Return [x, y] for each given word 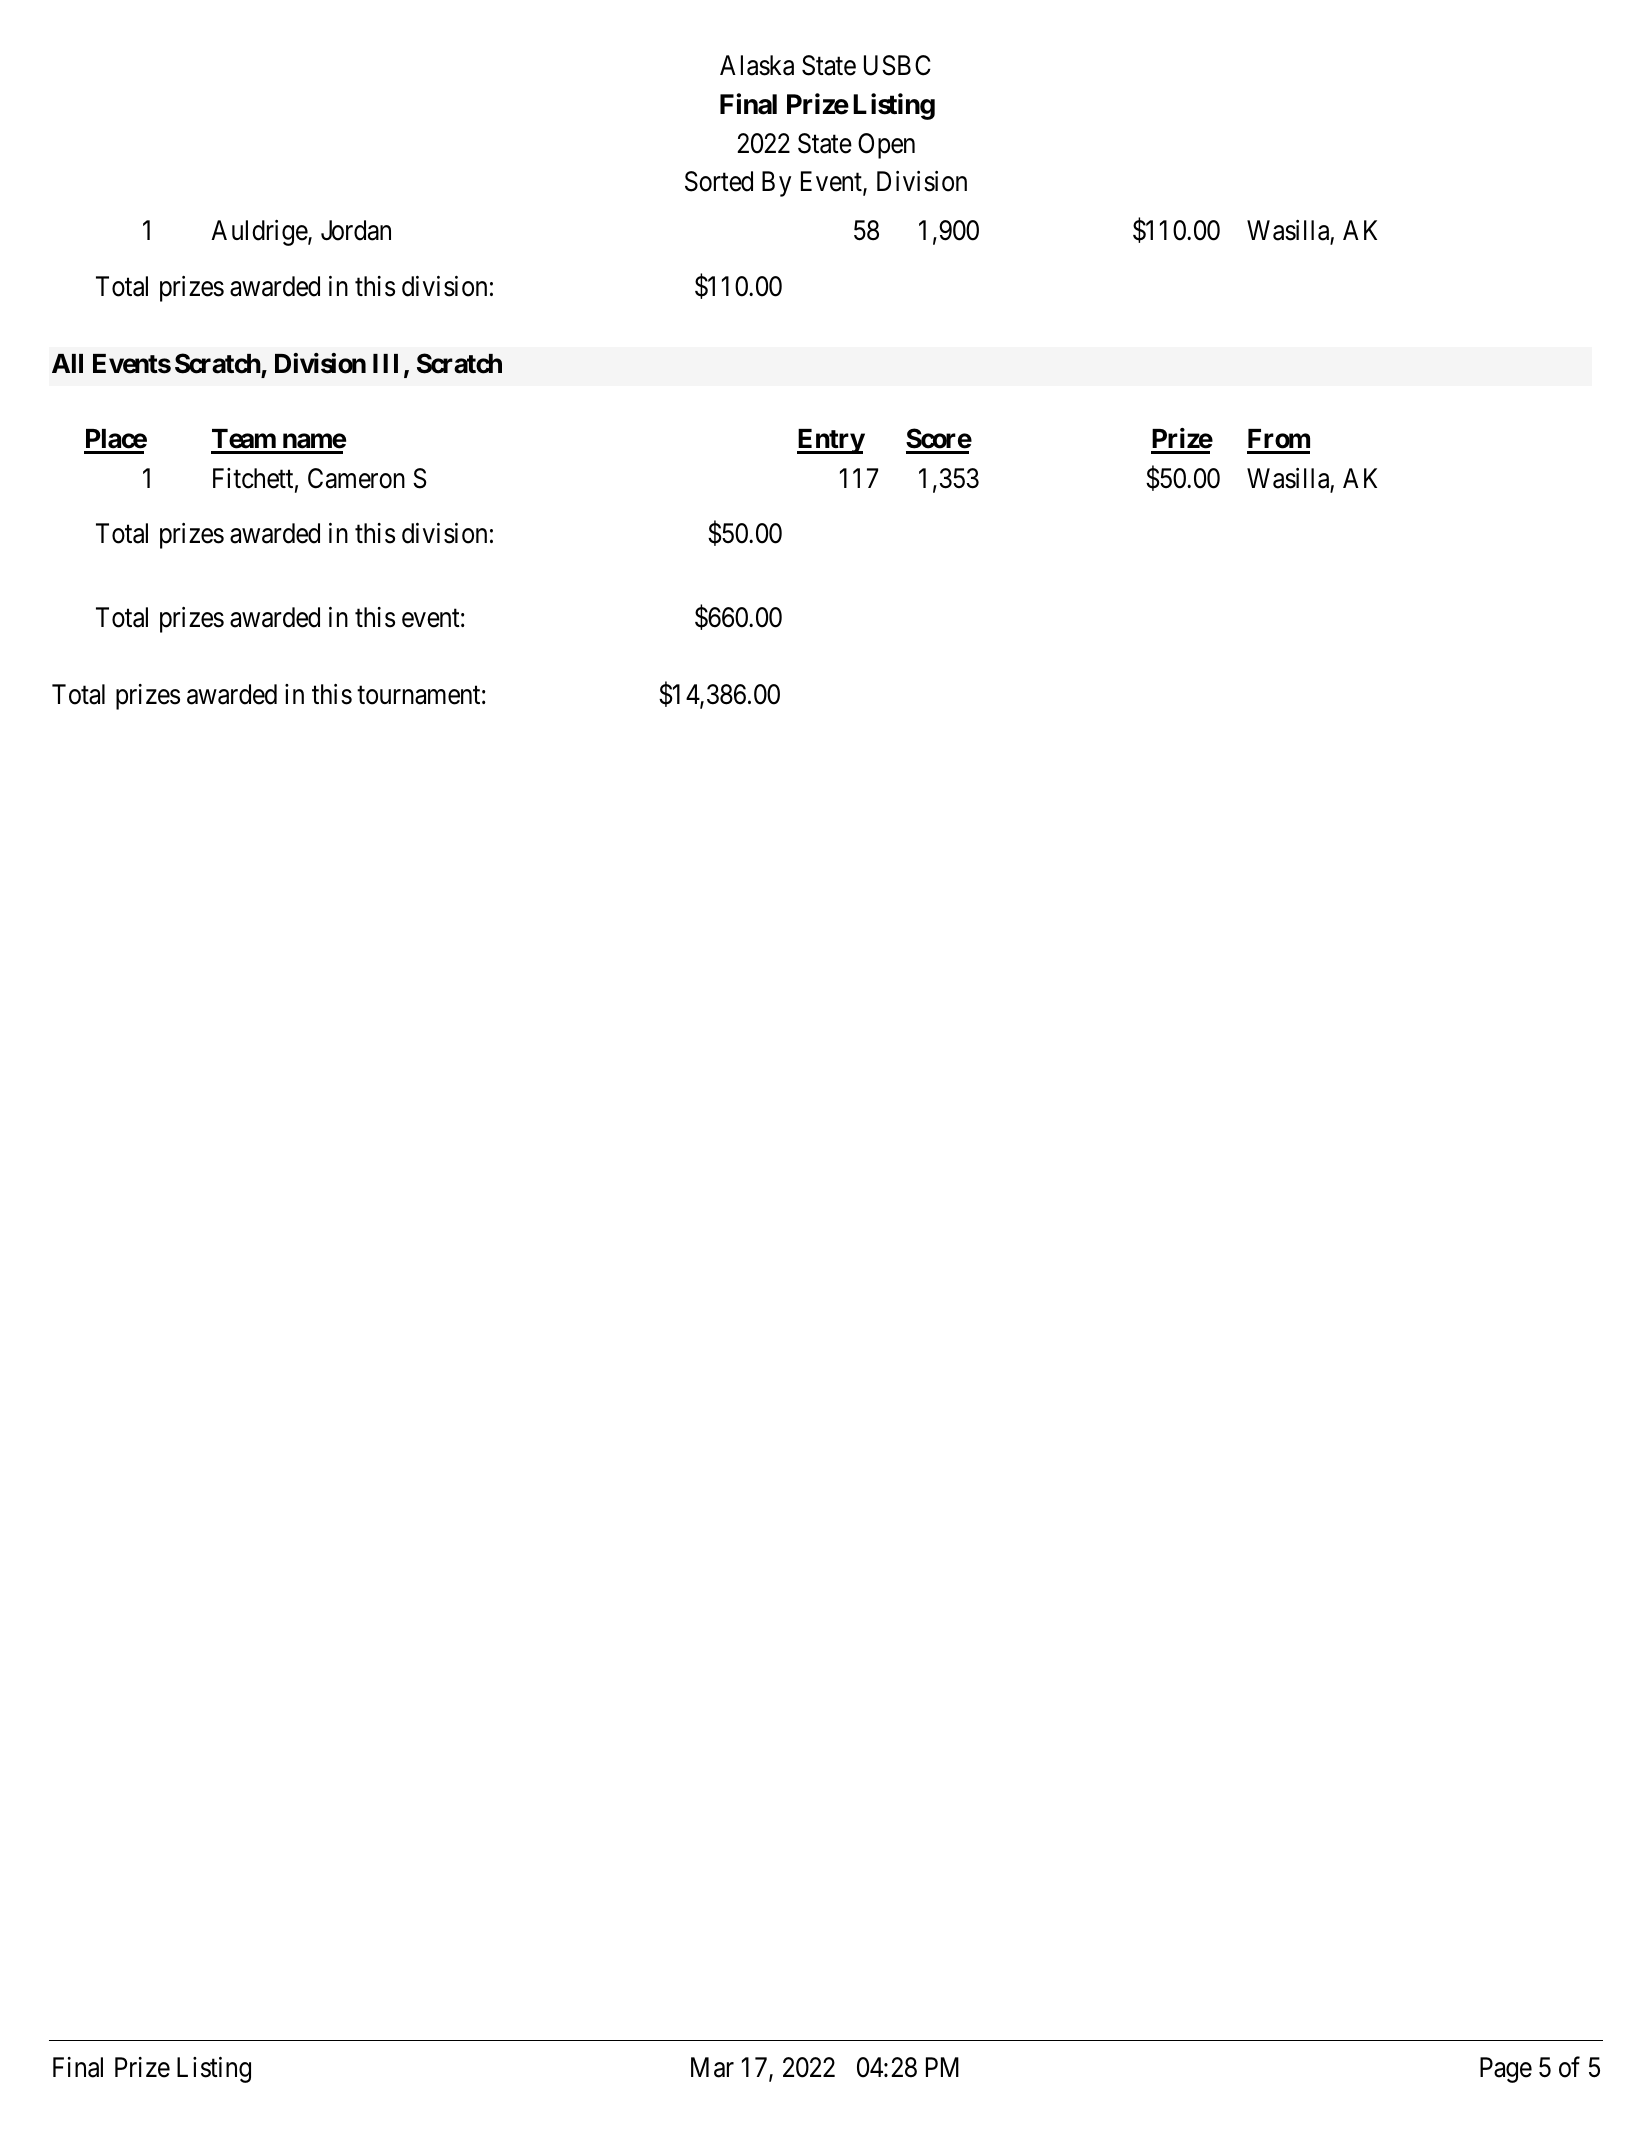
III [389, 365]
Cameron [356, 478]
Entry [831, 441]
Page [1506, 2070]
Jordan [356, 230]
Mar [712, 2067]
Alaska [757, 65]
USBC [897, 65]
